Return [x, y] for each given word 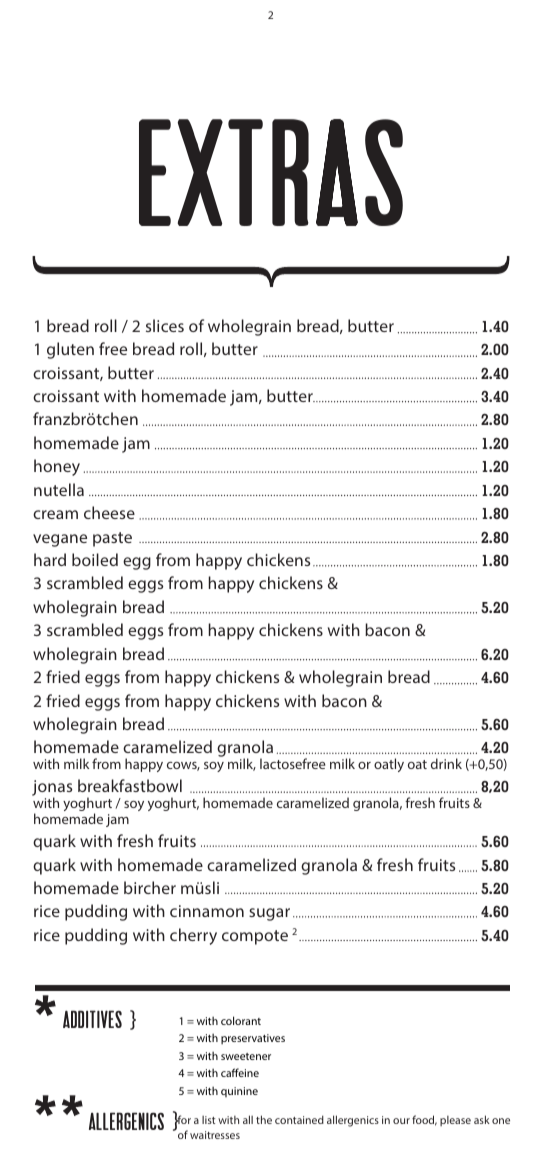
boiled [95, 559]
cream [55, 514]
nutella [59, 489]
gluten [70, 350]
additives [92, 1019]
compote [255, 937]
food [424, 1120]
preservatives [253, 1039]
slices [165, 325]
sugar [269, 914]
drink [446, 763]
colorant [241, 1020]
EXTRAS [271, 172]
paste [112, 539]
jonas [52, 789]
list [208, 1120]
